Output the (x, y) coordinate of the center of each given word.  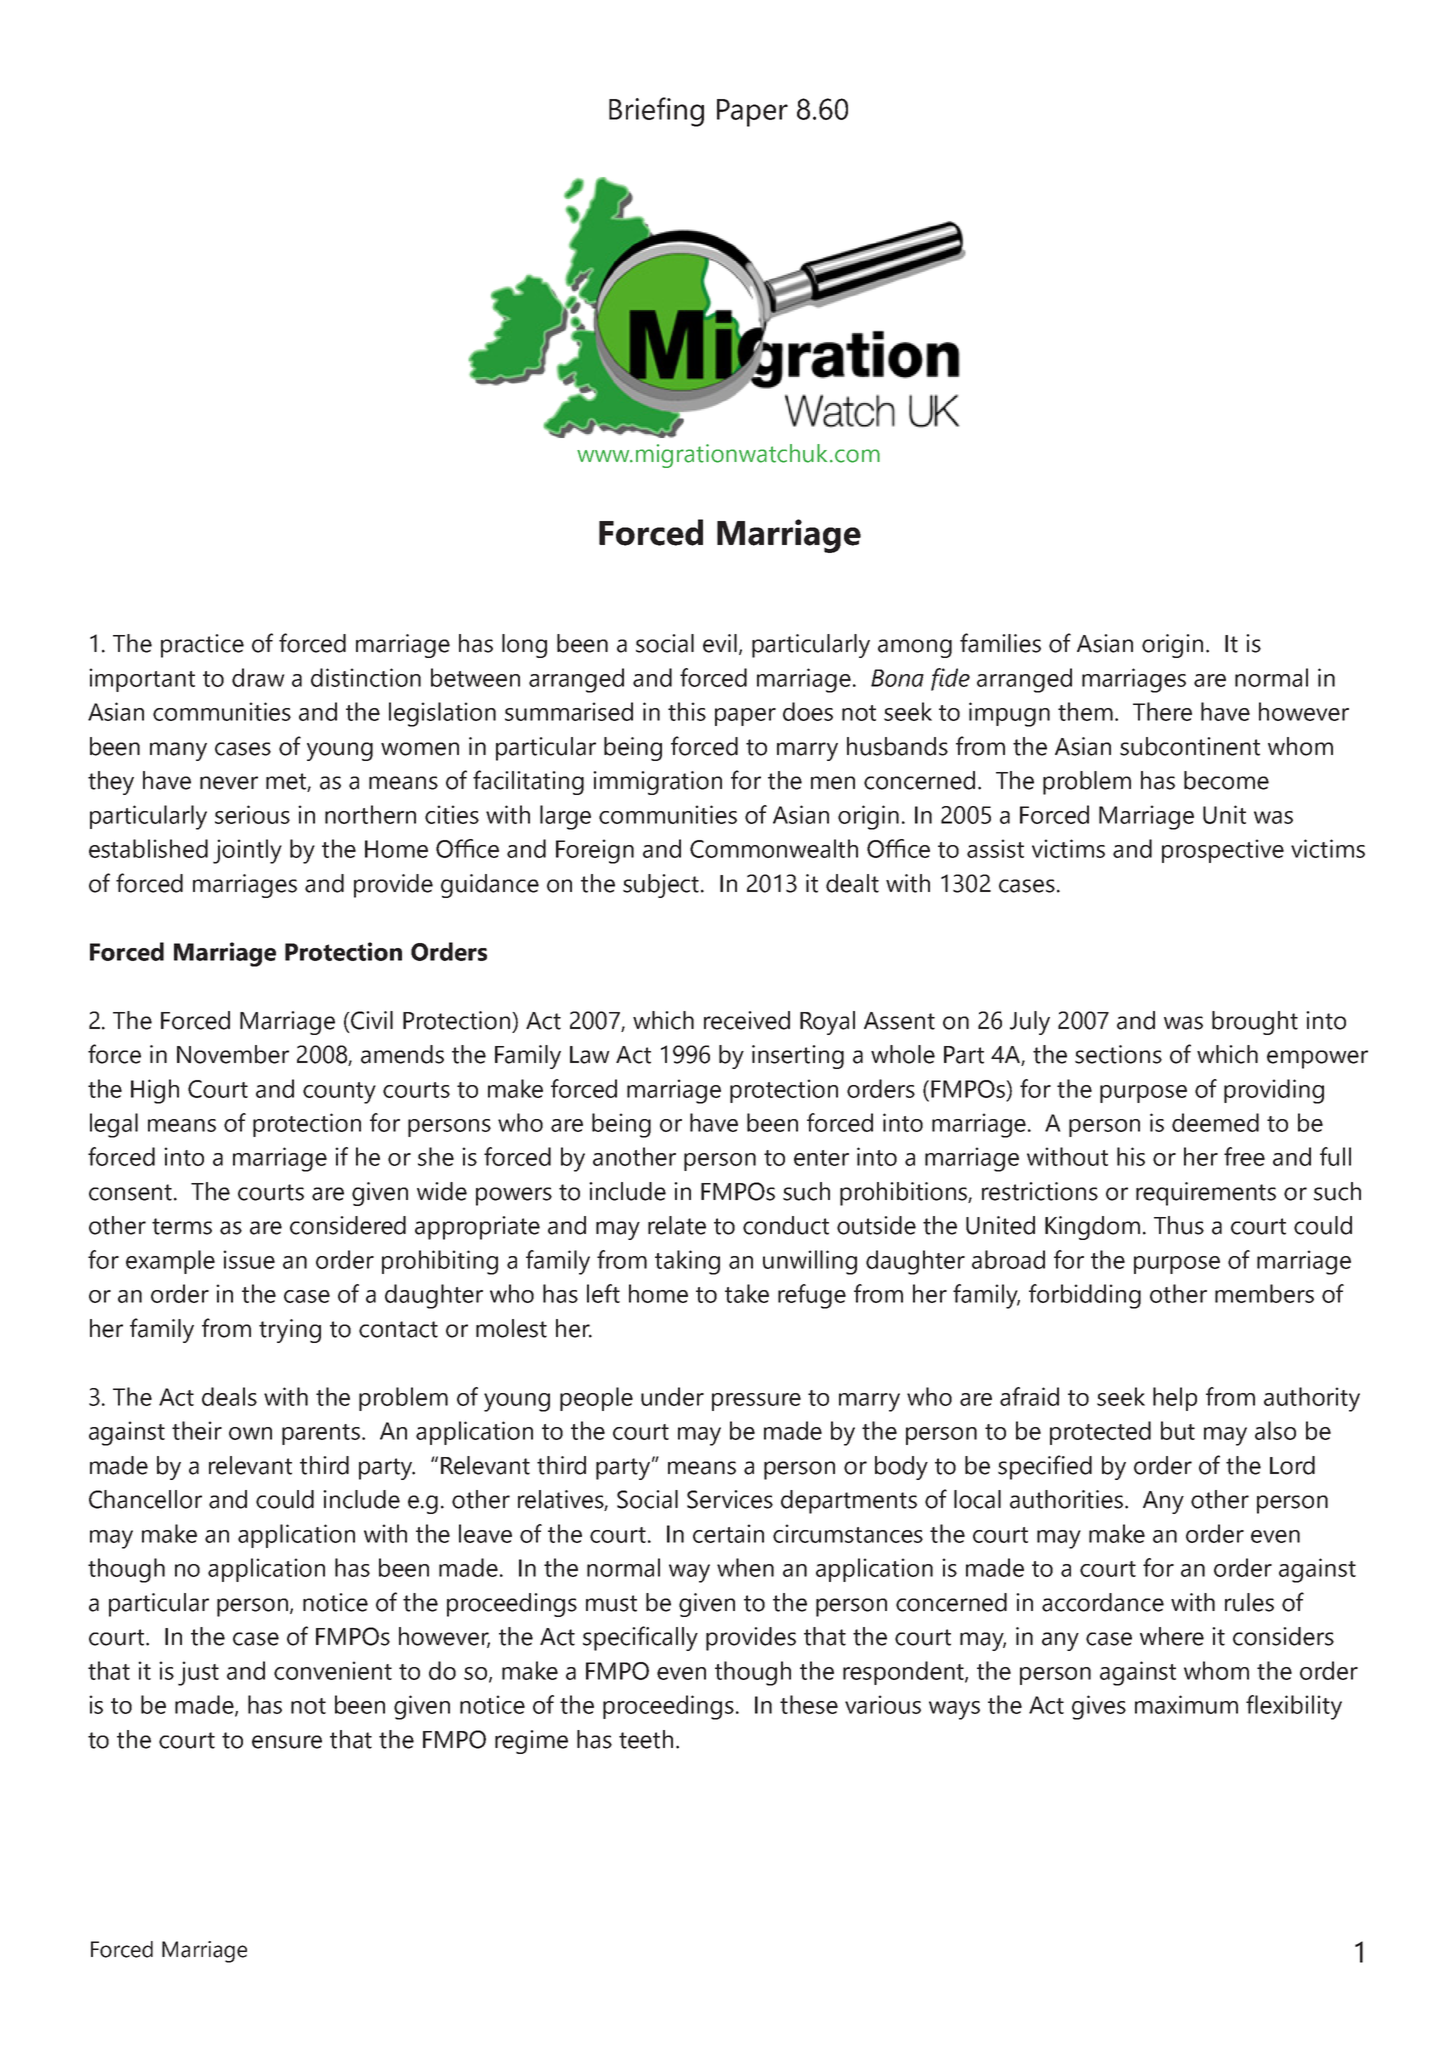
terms (182, 1226)
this (687, 711)
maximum (1186, 1704)
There (1162, 711)
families (1000, 643)
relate (677, 1225)
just (198, 1673)
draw (258, 677)
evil (720, 643)
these (809, 1704)
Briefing (656, 112)
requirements (1206, 1194)
